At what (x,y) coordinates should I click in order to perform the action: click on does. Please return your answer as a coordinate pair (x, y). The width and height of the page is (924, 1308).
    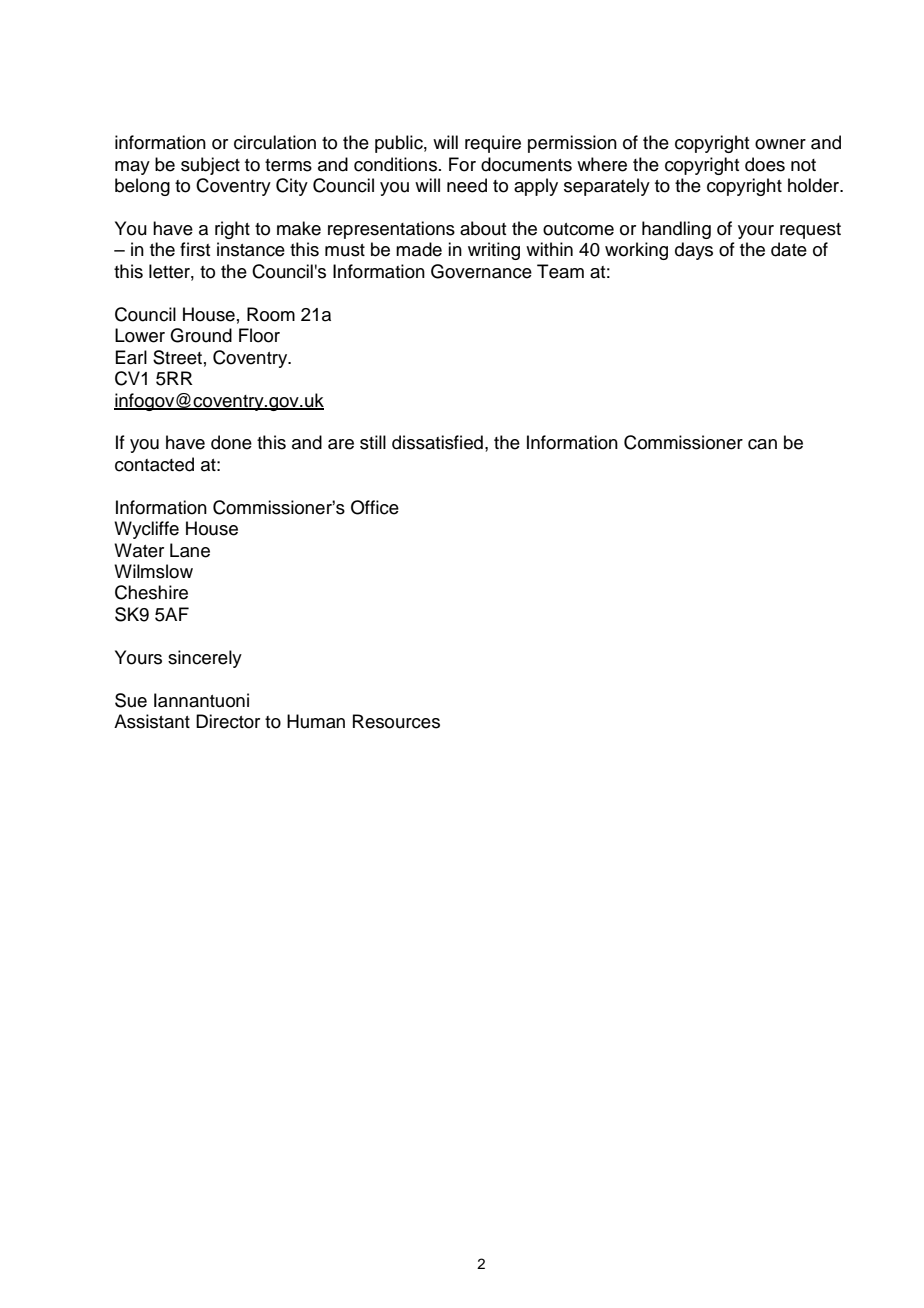
    Looking at the image, I should click on (765, 164).
